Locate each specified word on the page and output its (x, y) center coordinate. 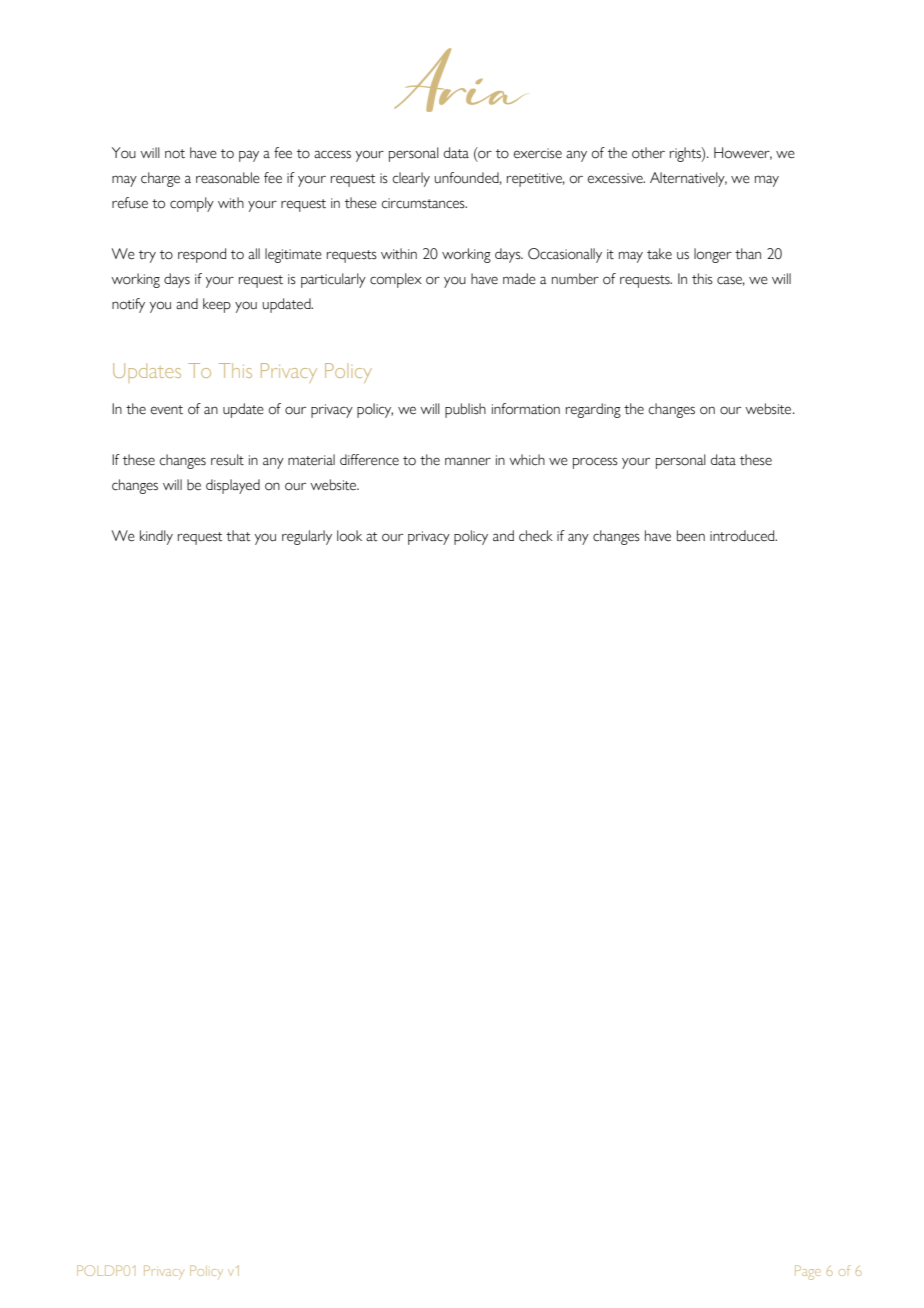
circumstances (424, 203)
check (536, 536)
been (691, 536)
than (748, 254)
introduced (743, 536)
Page (808, 1272)
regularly (307, 537)
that (238, 536)
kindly (156, 537)
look (349, 536)
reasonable (228, 178)
